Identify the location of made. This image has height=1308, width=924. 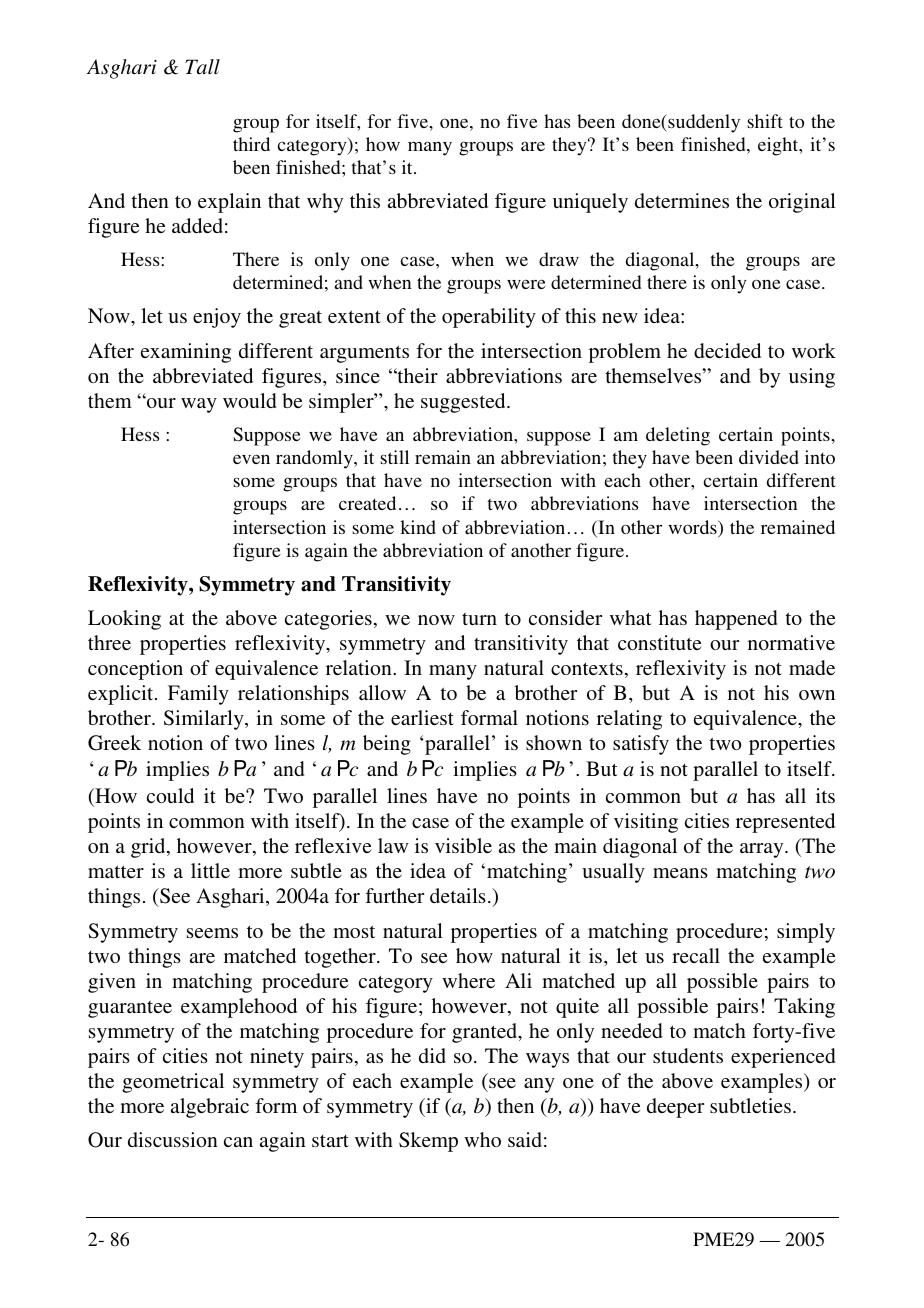
(812, 667).
